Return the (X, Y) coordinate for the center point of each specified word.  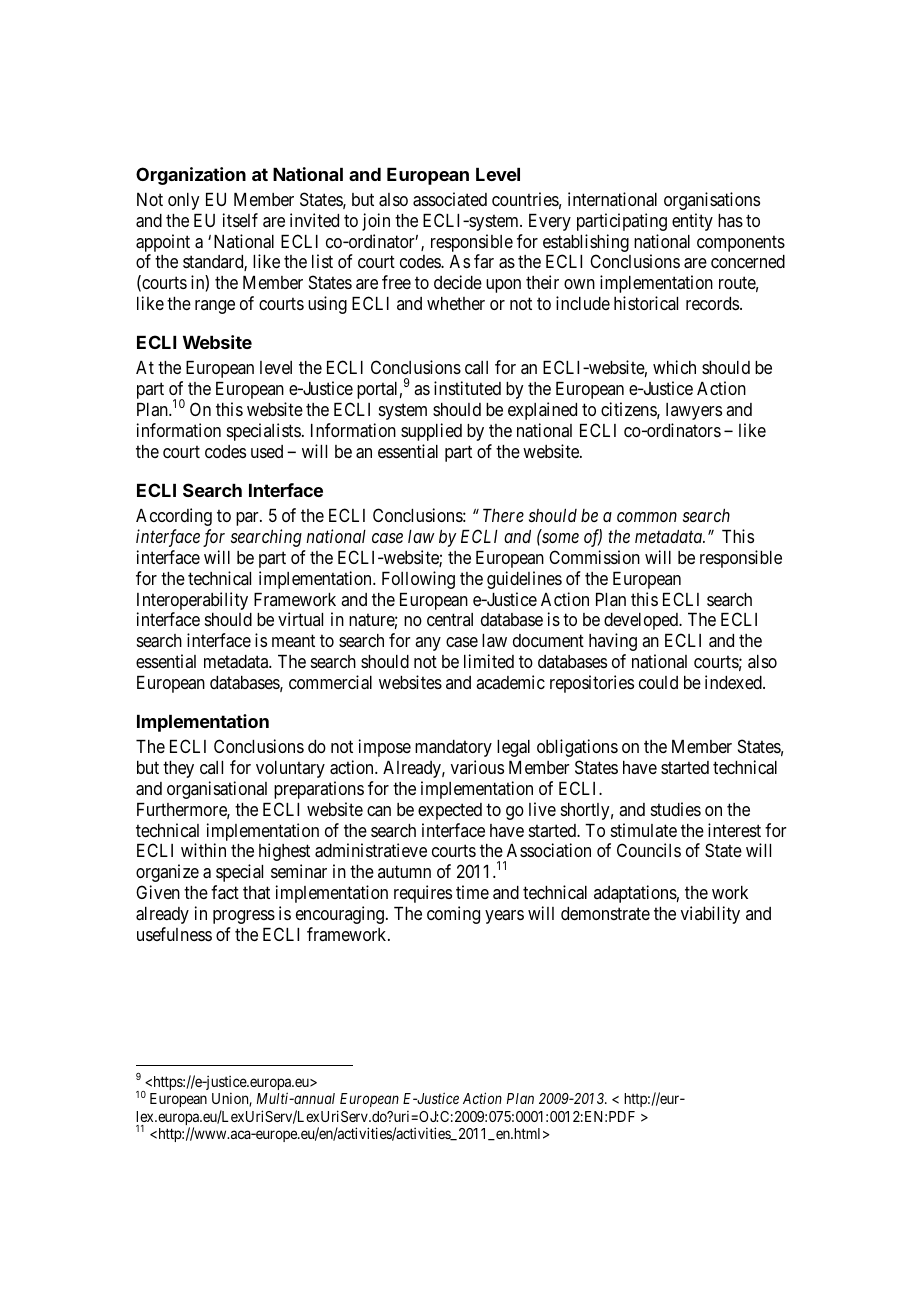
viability (710, 915)
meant (293, 641)
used (267, 451)
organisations (712, 201)
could (658, 682)
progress (244, 917)
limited (489, 661)
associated (450, 199)
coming (453, 915)
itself (240, 220)
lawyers (694, 411)
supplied (431, 432)
